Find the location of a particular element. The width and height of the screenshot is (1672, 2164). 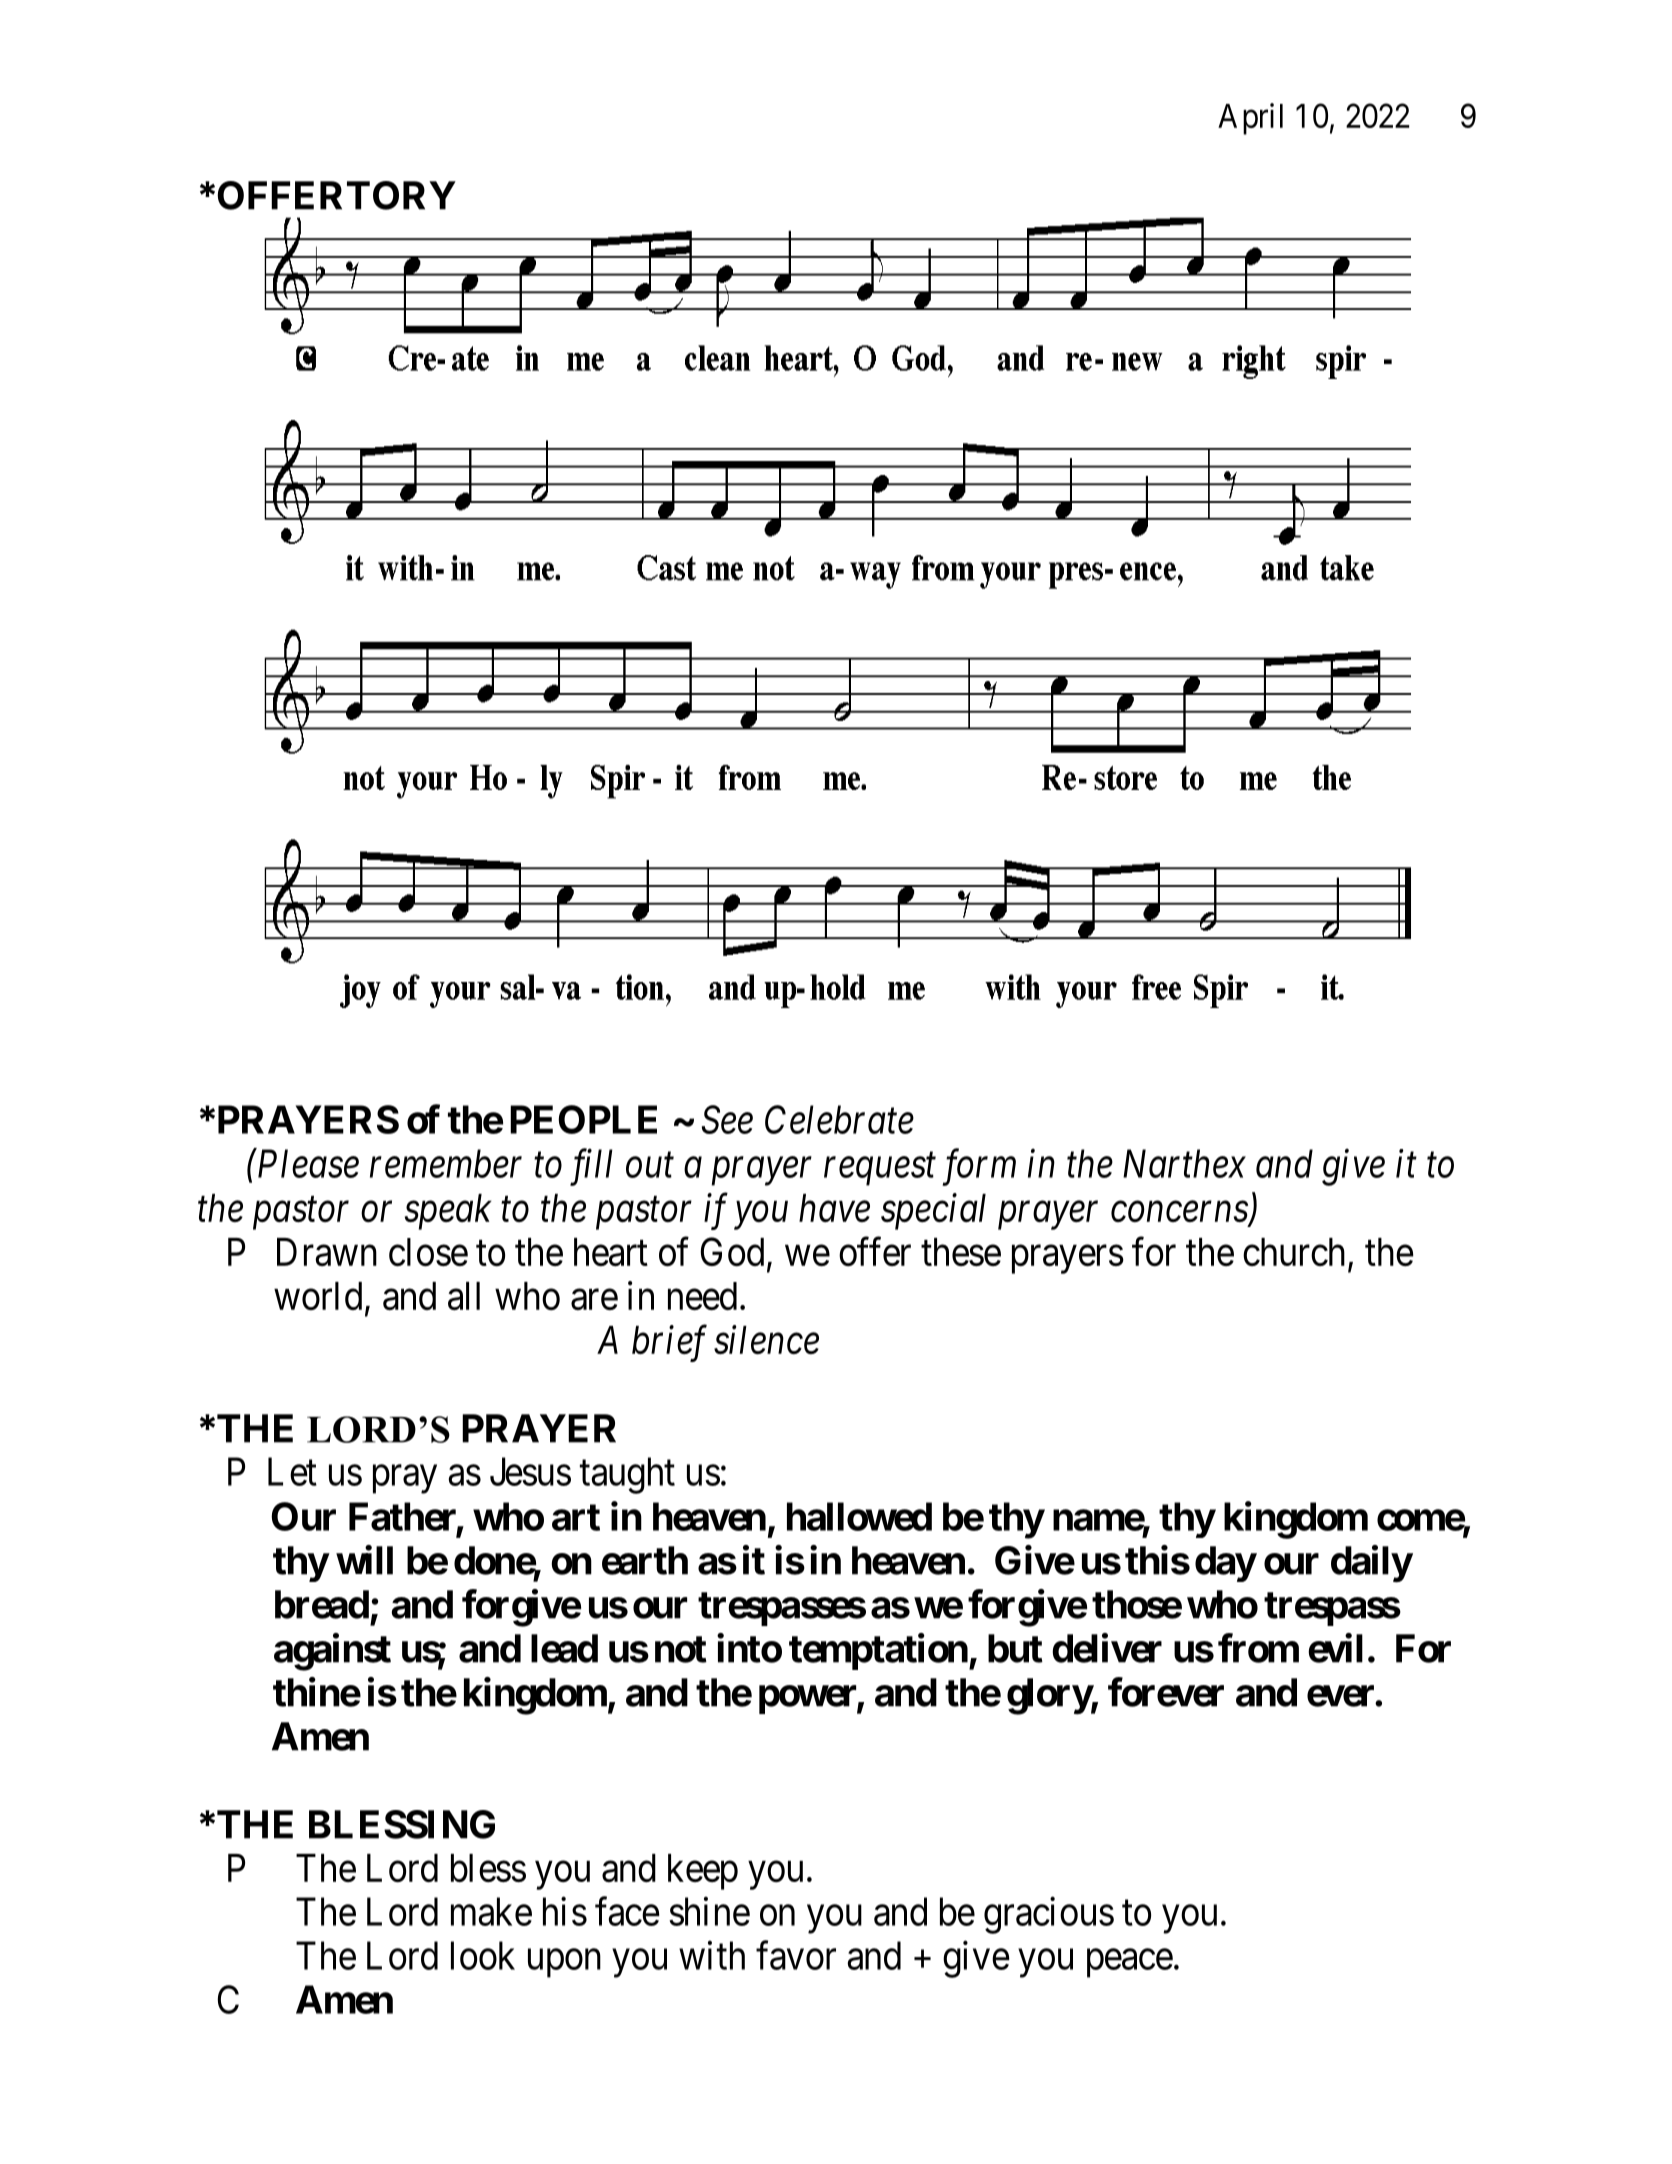

Celebrate is located at coordinates (839, 1119).
